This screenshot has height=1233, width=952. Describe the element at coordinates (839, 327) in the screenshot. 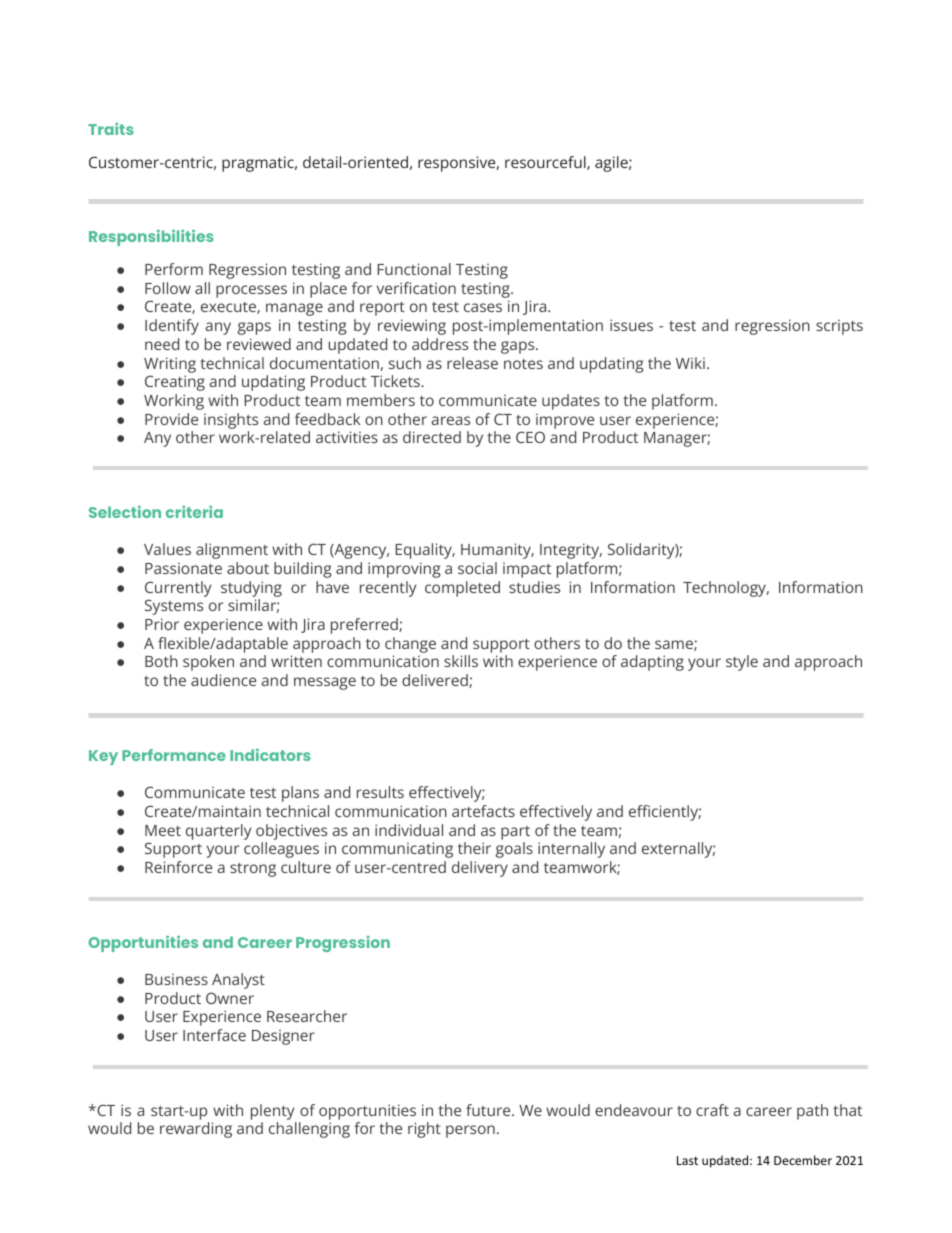

I see `scripts` at that location.
